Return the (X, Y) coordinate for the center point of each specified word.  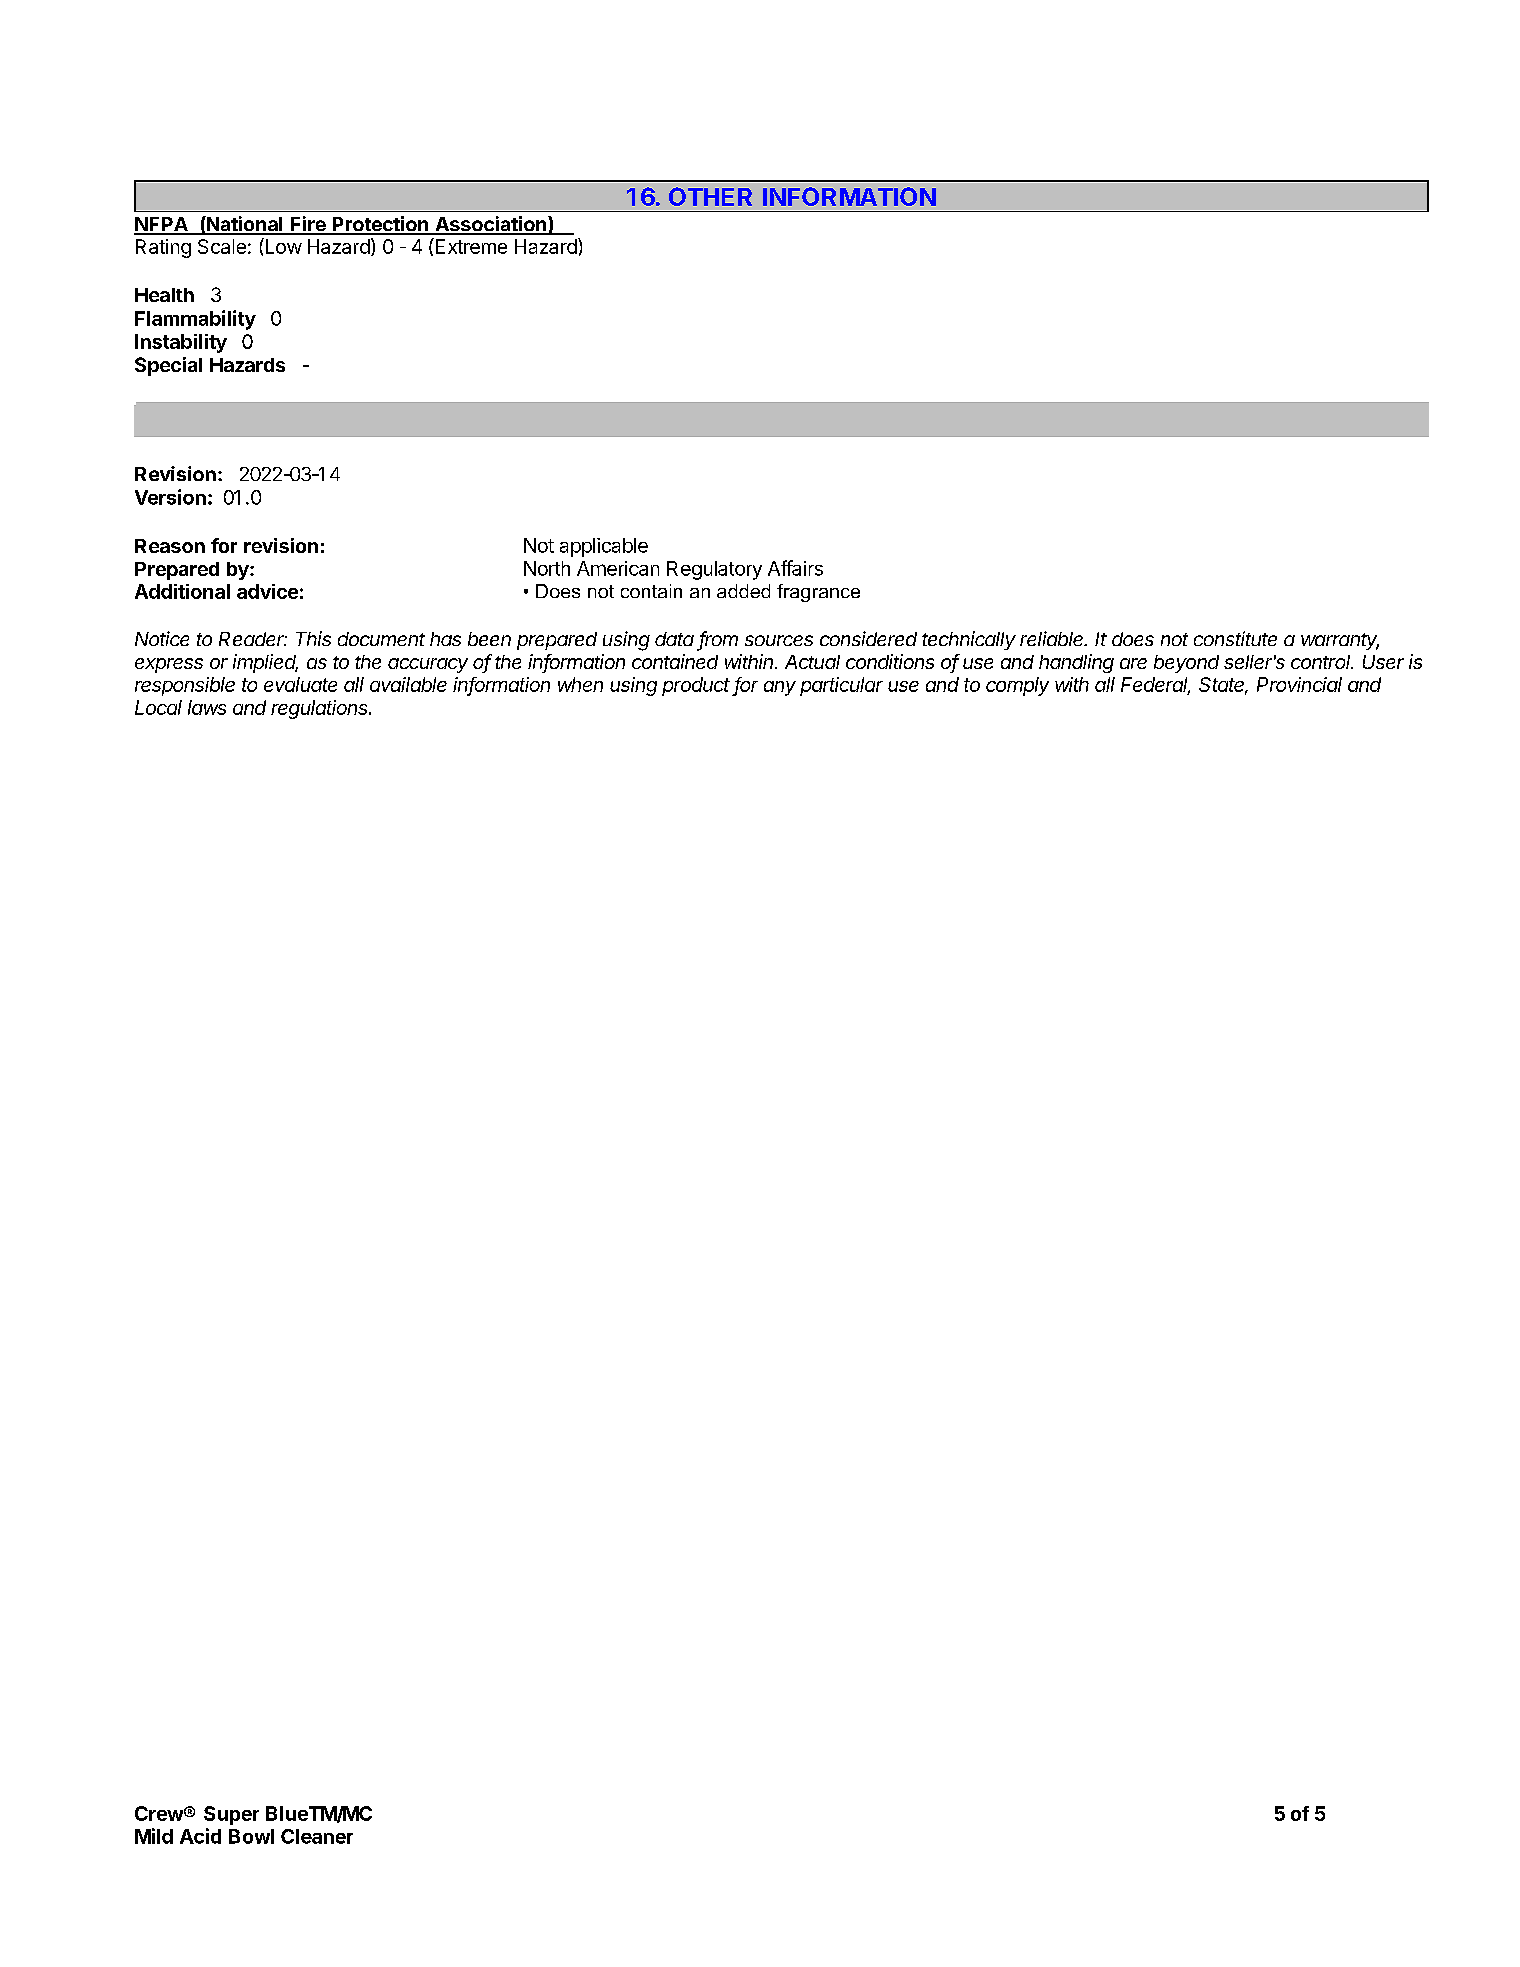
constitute (1235, 638)
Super (231, 1815)
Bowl (251, 1836)
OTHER (710, 196)
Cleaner (317, 1836)
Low (282, 246)
